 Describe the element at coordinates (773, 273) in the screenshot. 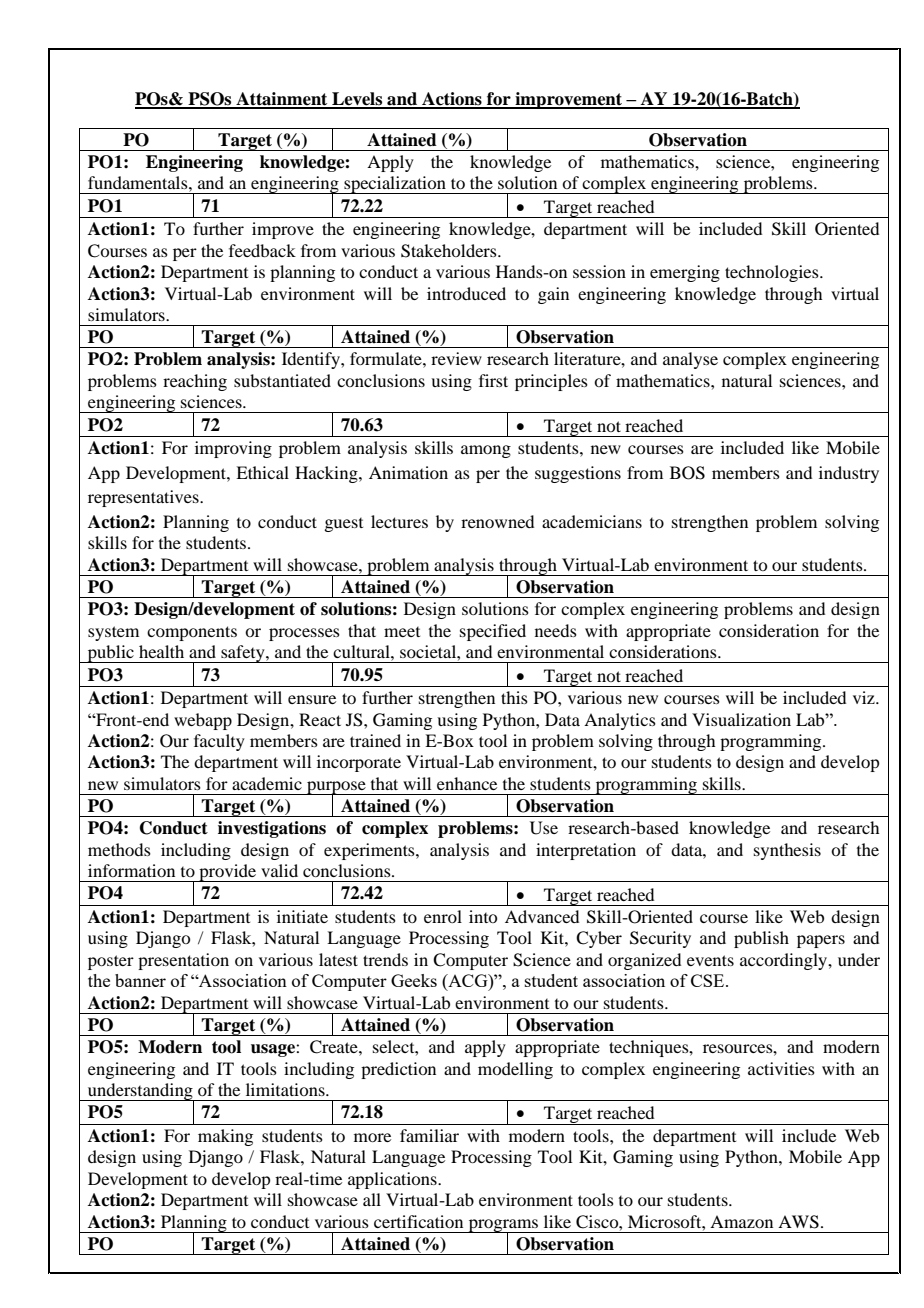

I see `technologies` at that location.
